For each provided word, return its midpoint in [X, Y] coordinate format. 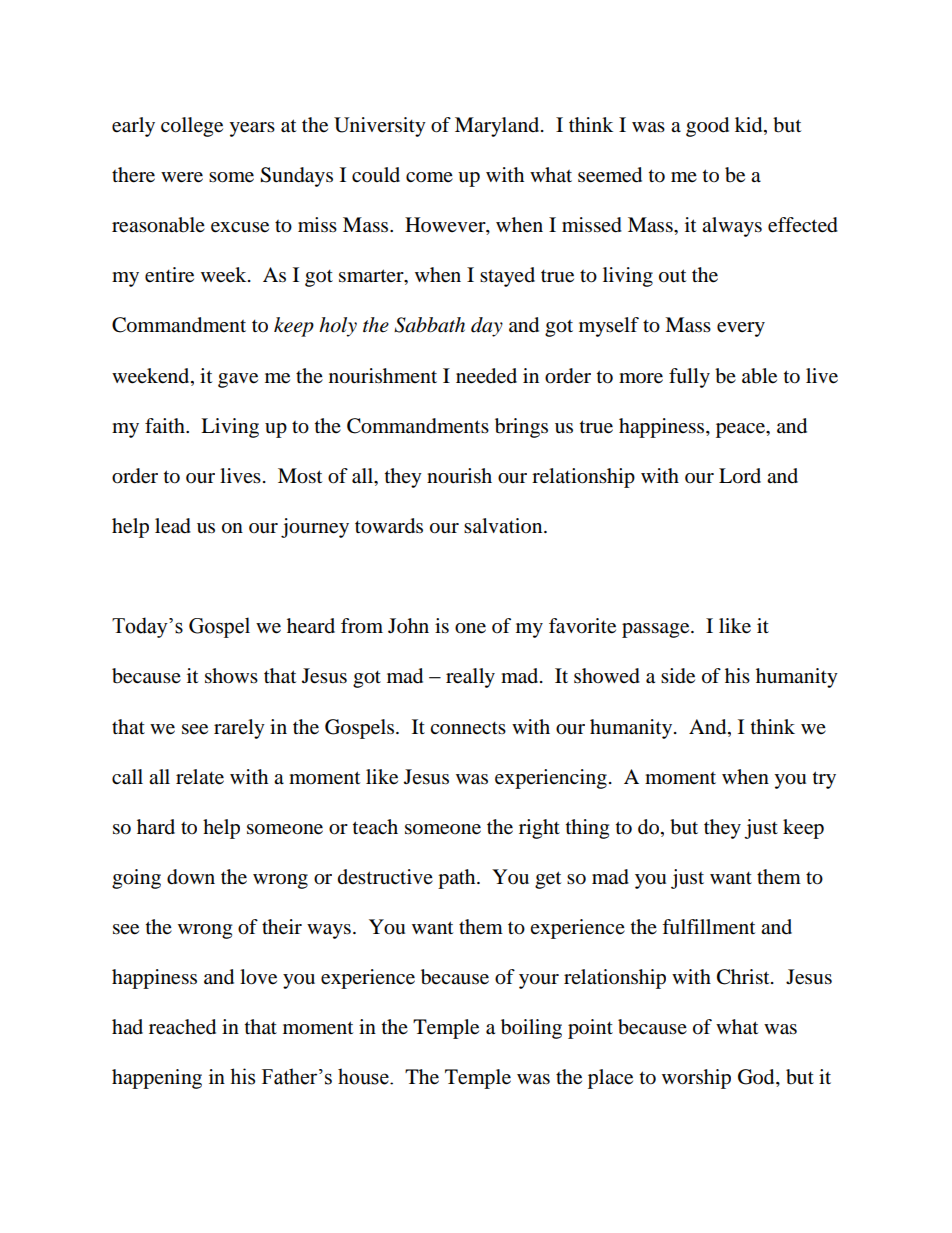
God [757, 1078]
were [182, 177]
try [824, 780]
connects [468, 728]
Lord [740, 476]
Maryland [498, 127]
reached [182, 1027]
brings [521, 428]
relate [200, 777]
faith [166, 425]
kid [750, 126]
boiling [531, 1029]
